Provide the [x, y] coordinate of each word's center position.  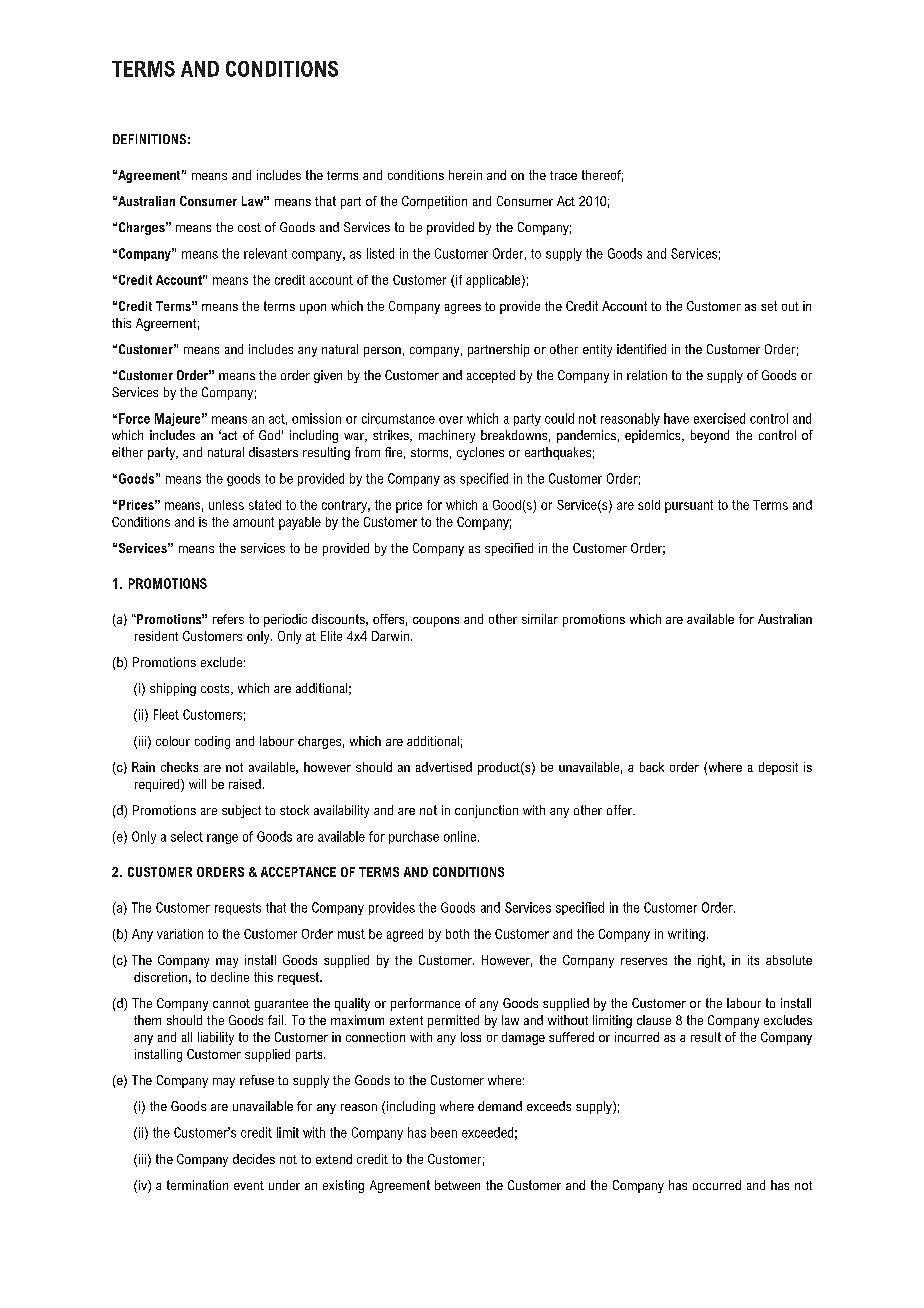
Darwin [390, 636]
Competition [434, 202]
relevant [265, 253]
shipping [173, 689]
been [444, 1132]
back [652, 767]
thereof [602, 176]
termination [197, 1185]
